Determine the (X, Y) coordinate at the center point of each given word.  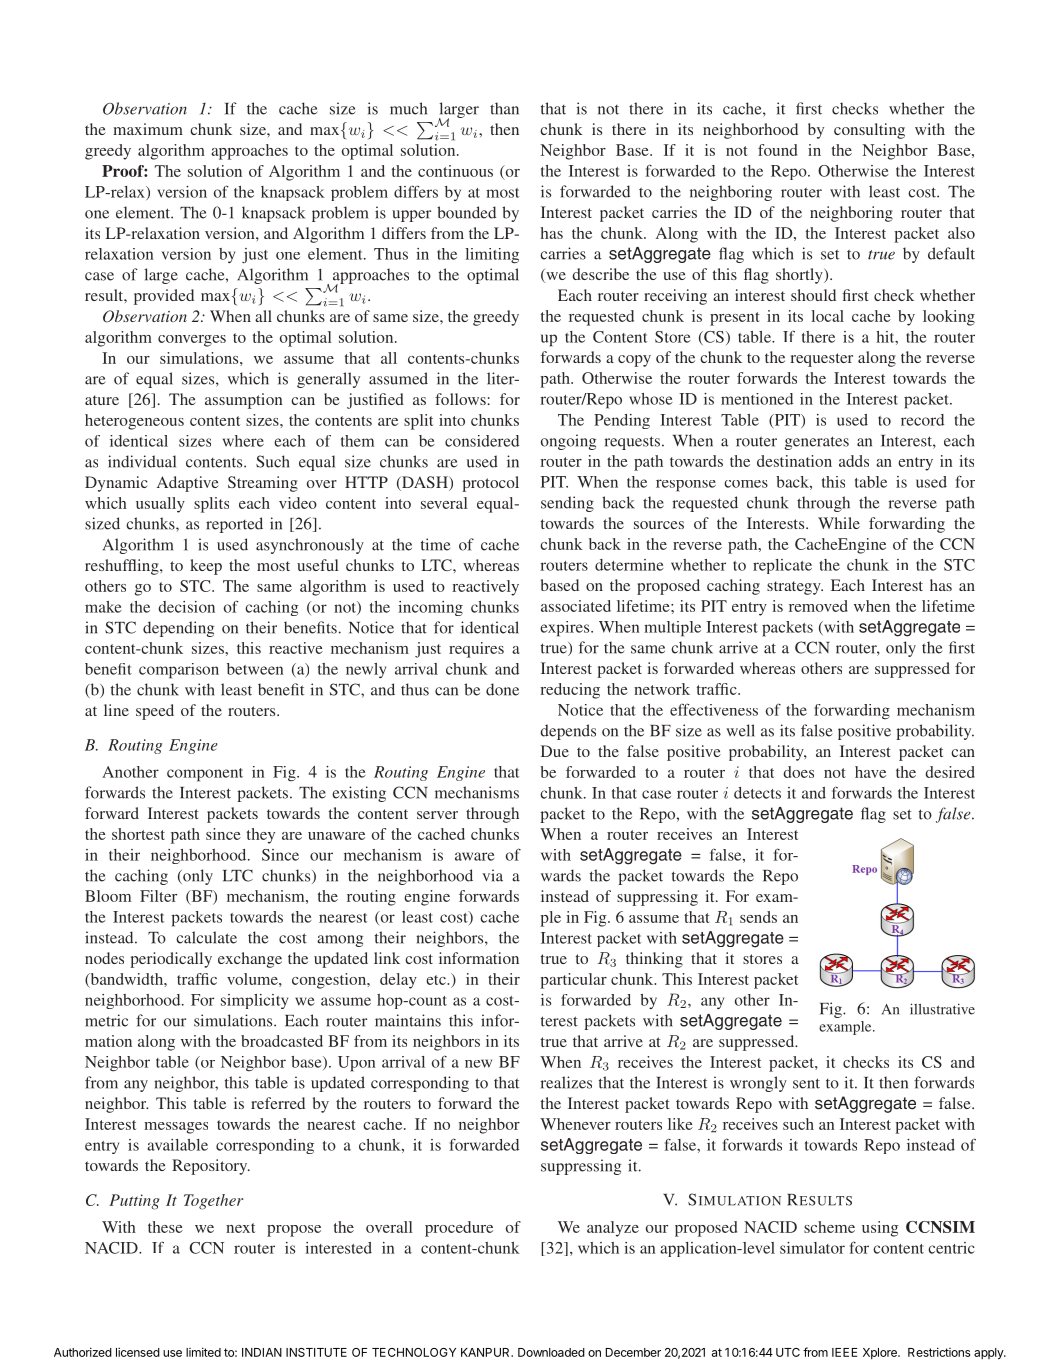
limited (203, 1352)
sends (758, 917)
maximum (148, 129)
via (492, 875)
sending (567, 504)
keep (206, 567)
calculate (206, 937)
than (504, 108)
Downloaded (551, 1352)
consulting (869, 131)
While (839, 523)
